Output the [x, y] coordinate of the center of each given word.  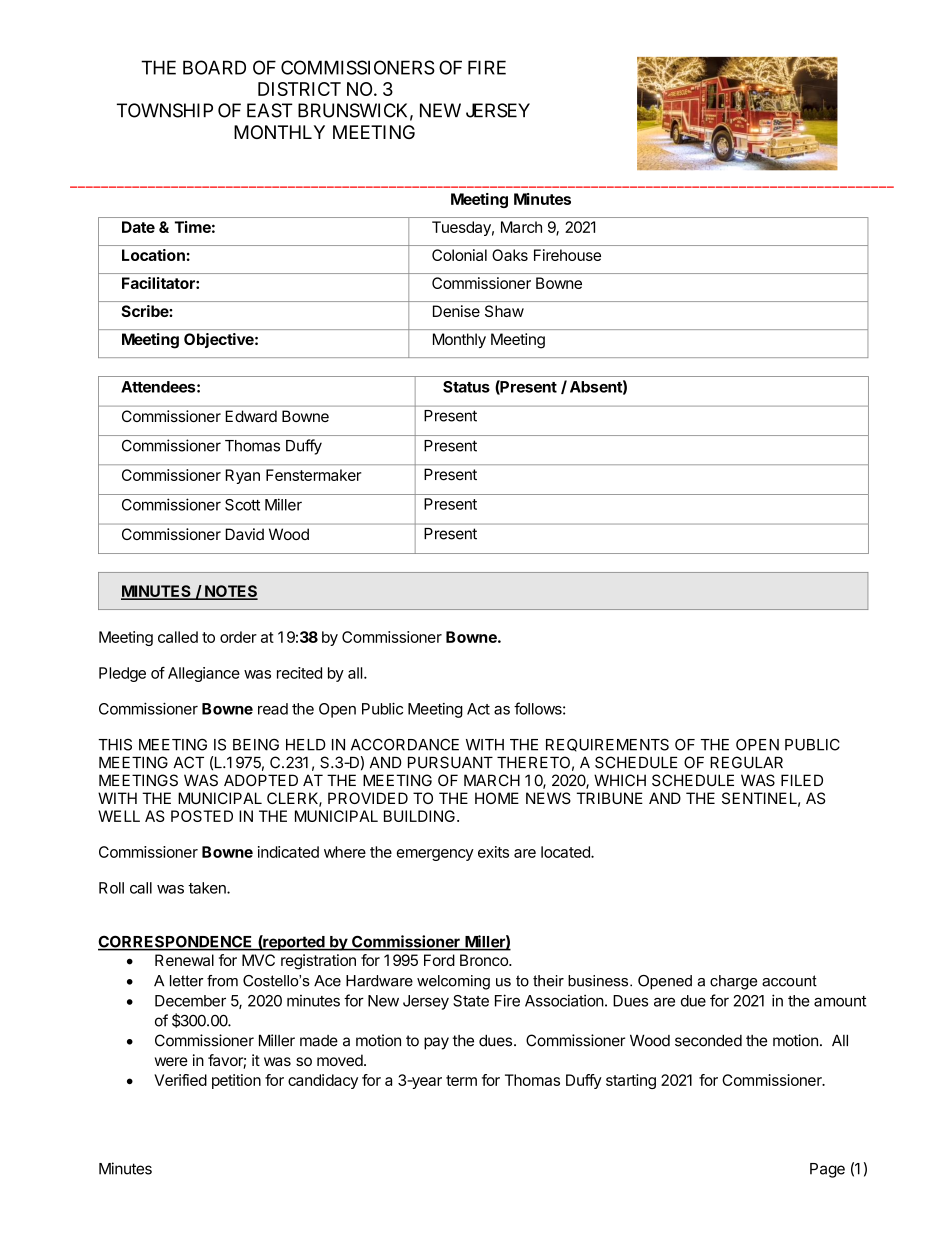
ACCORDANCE [405, 744]
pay [436, 1043]
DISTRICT [299, 89]
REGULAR [746, 762]
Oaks [510, 255]
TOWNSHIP [165, 110]
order [238, 637]
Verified [180, 1080]
